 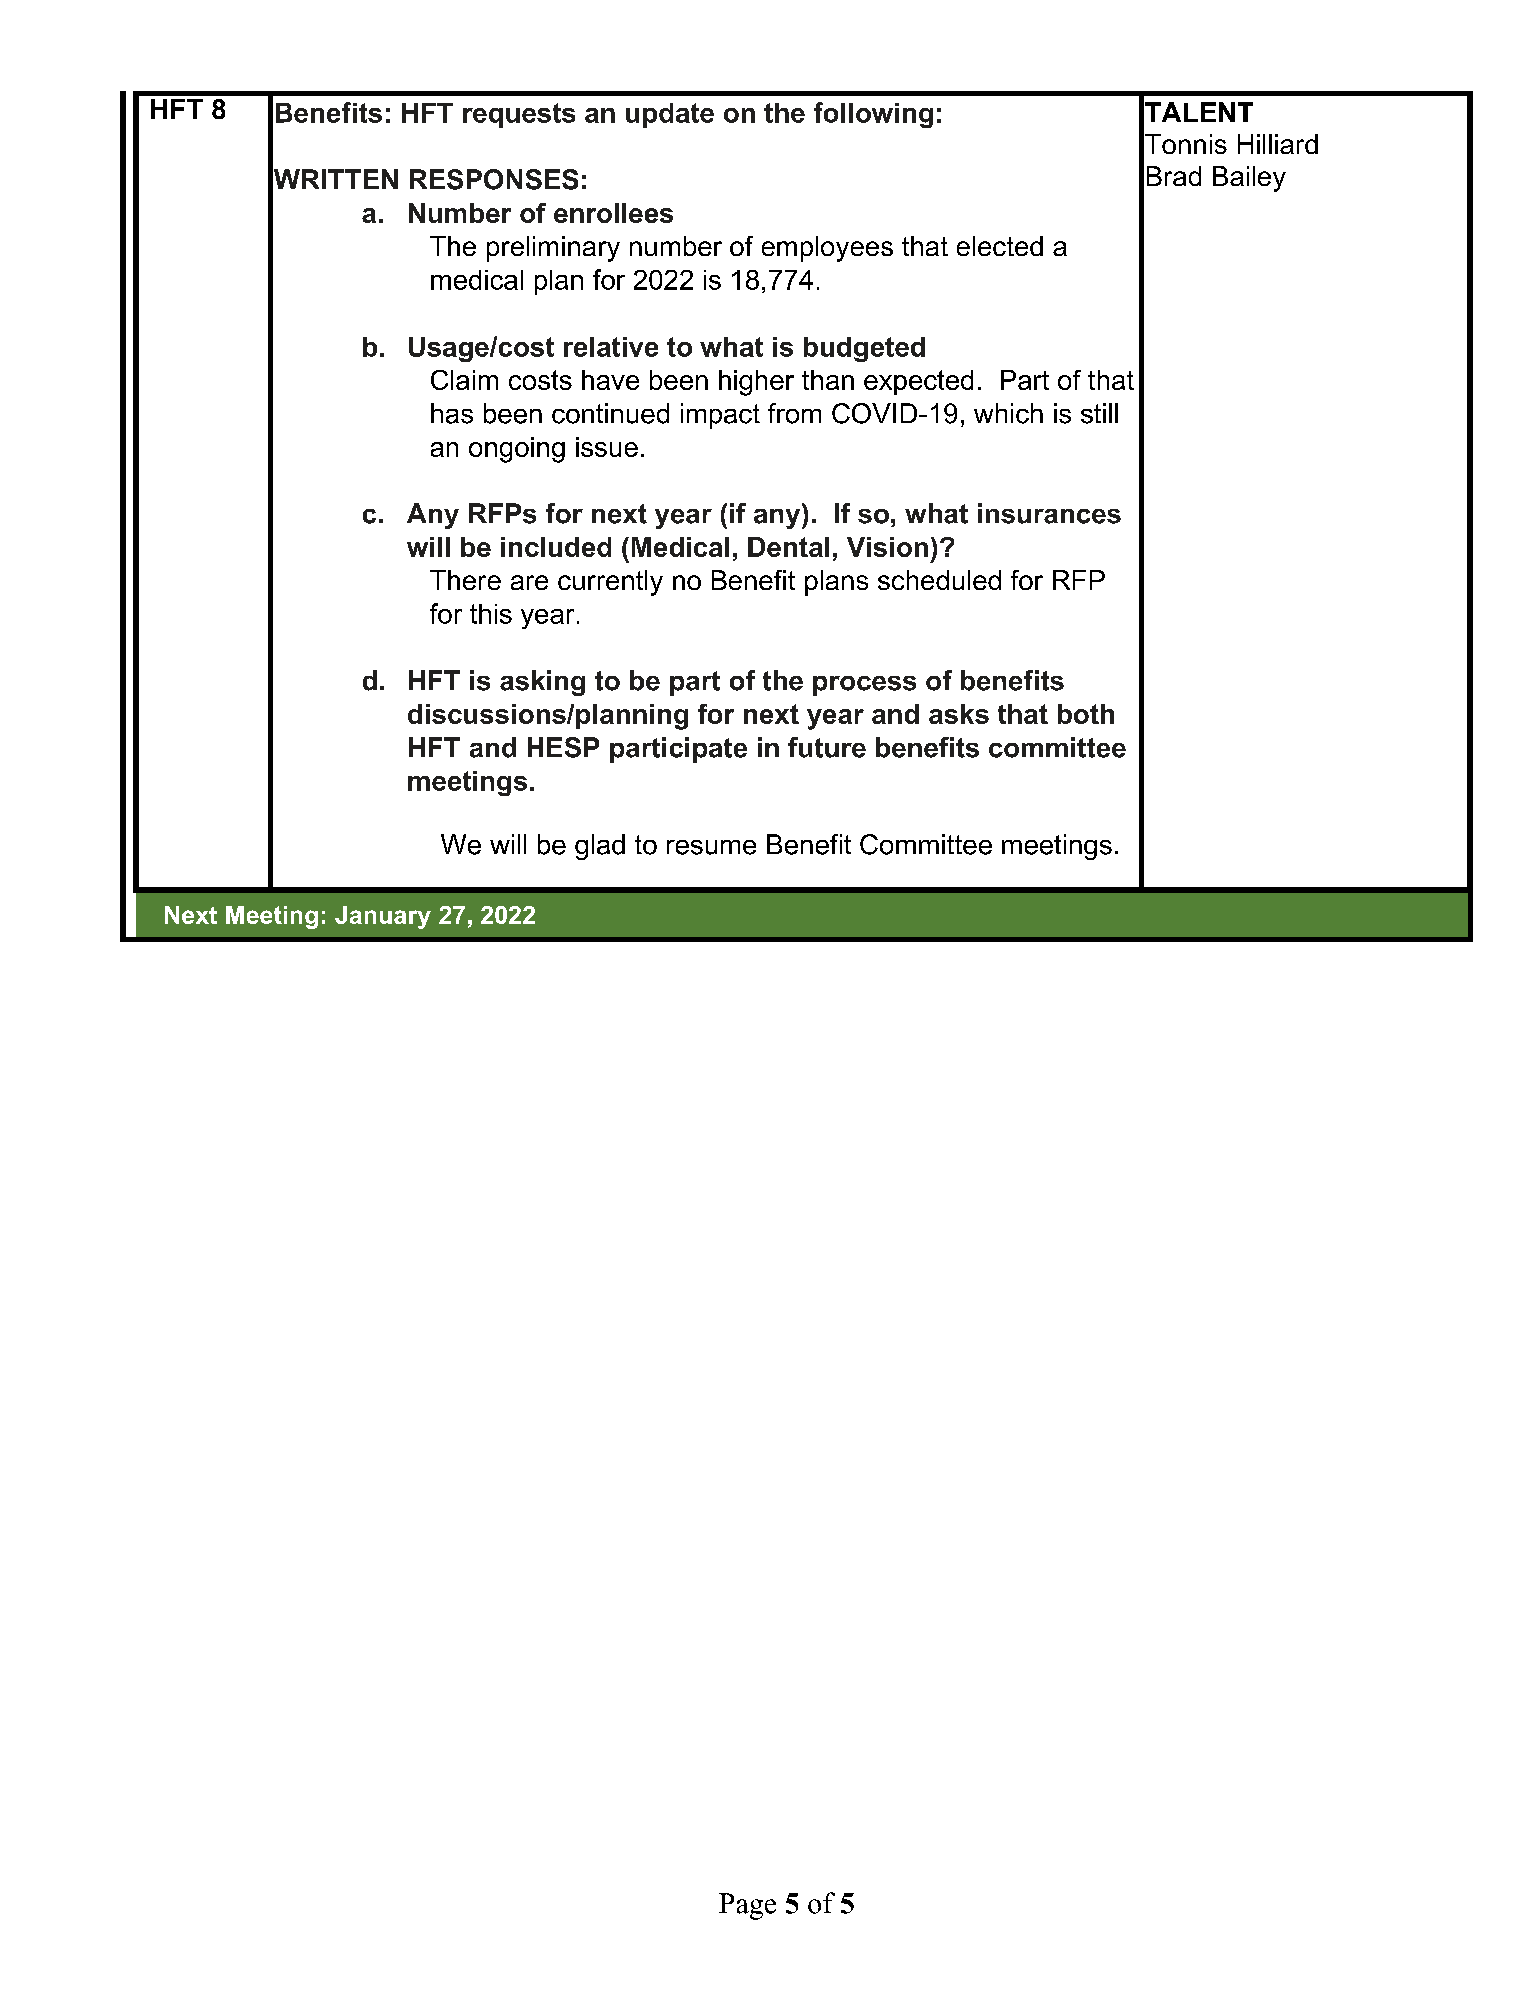 I want to click on both, so click(x=1086, y=714).
